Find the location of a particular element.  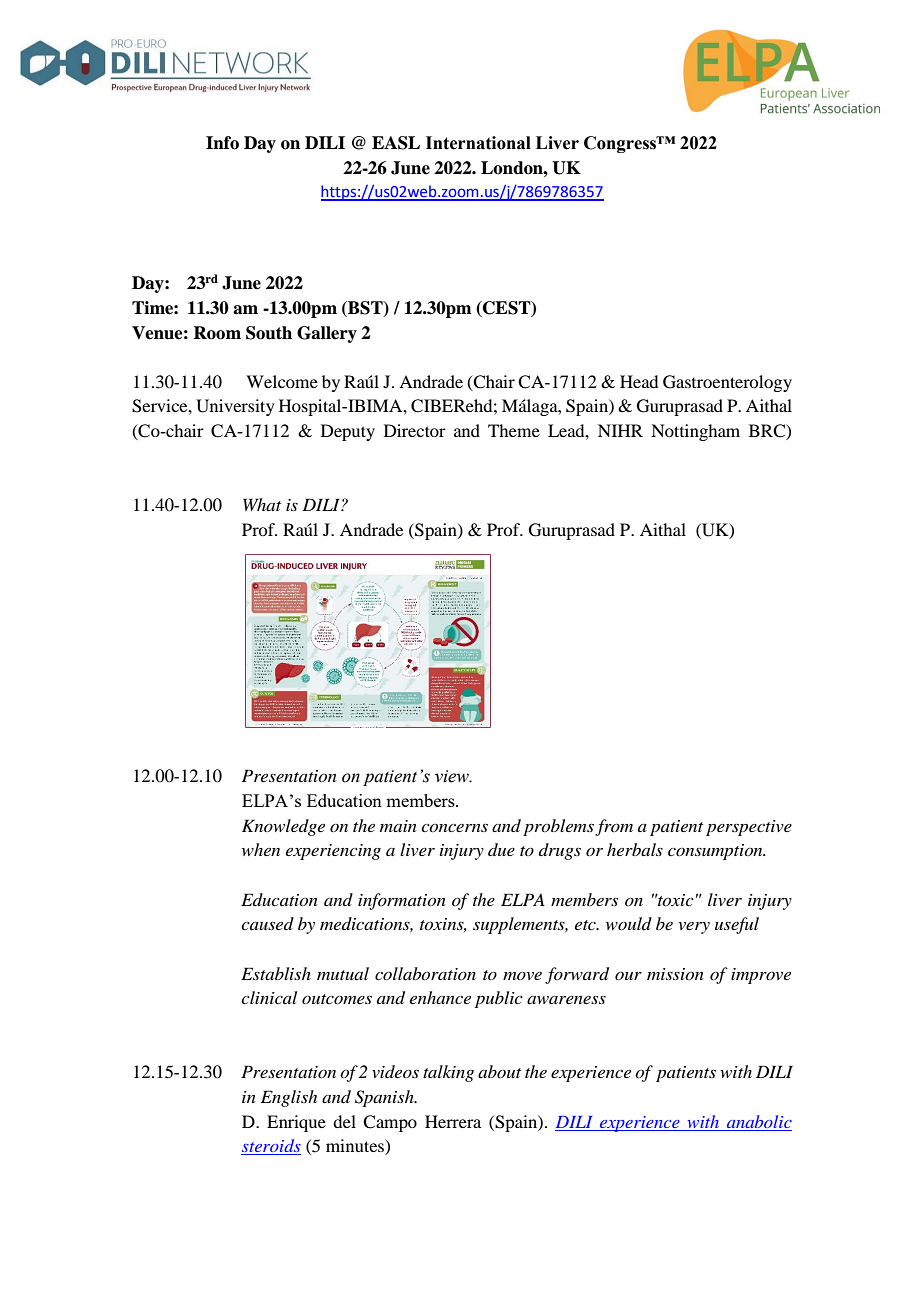

concerns is located at coordinates (454, 827).
